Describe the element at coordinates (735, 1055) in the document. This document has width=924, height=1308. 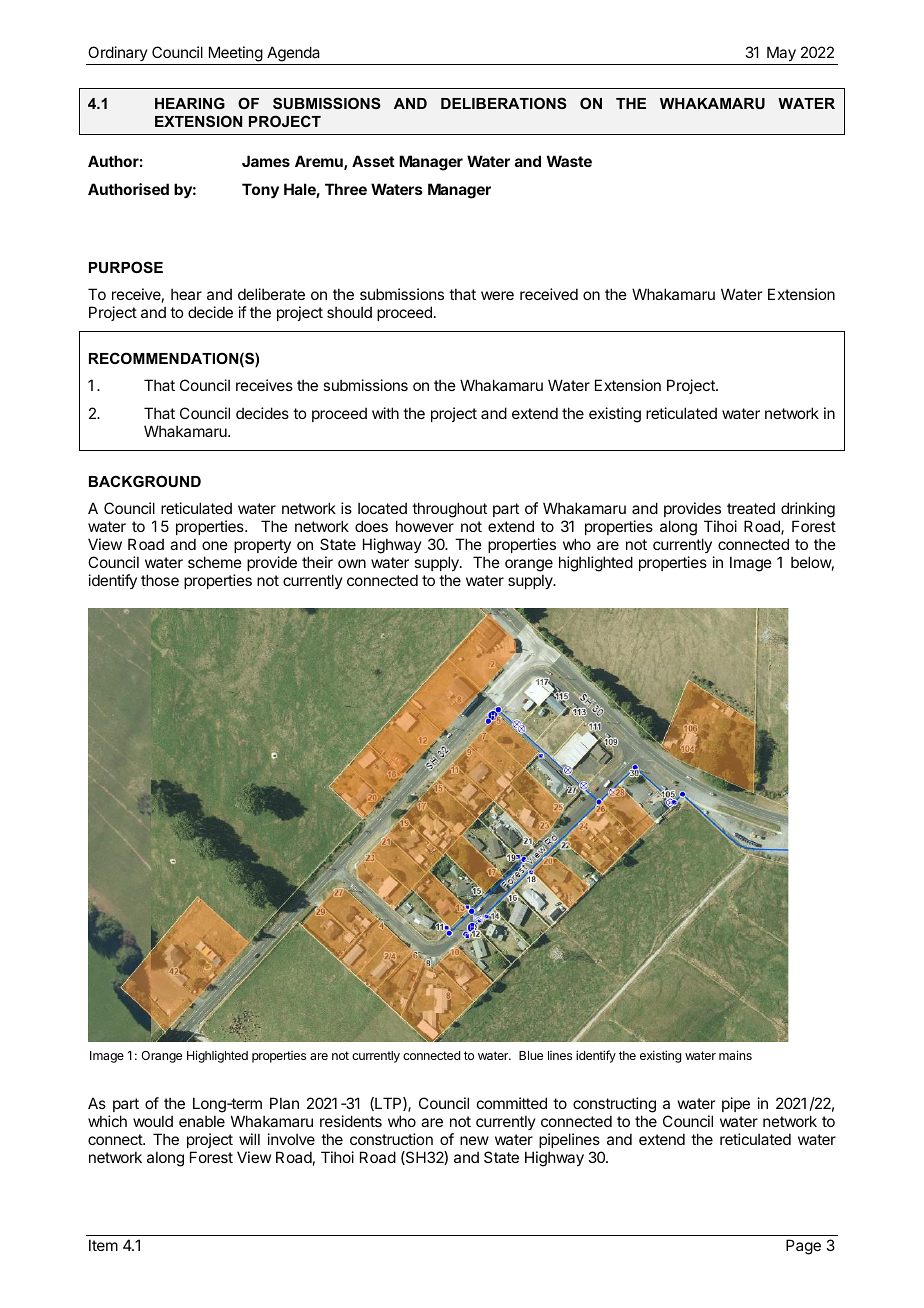
I see `mains` at that location.
